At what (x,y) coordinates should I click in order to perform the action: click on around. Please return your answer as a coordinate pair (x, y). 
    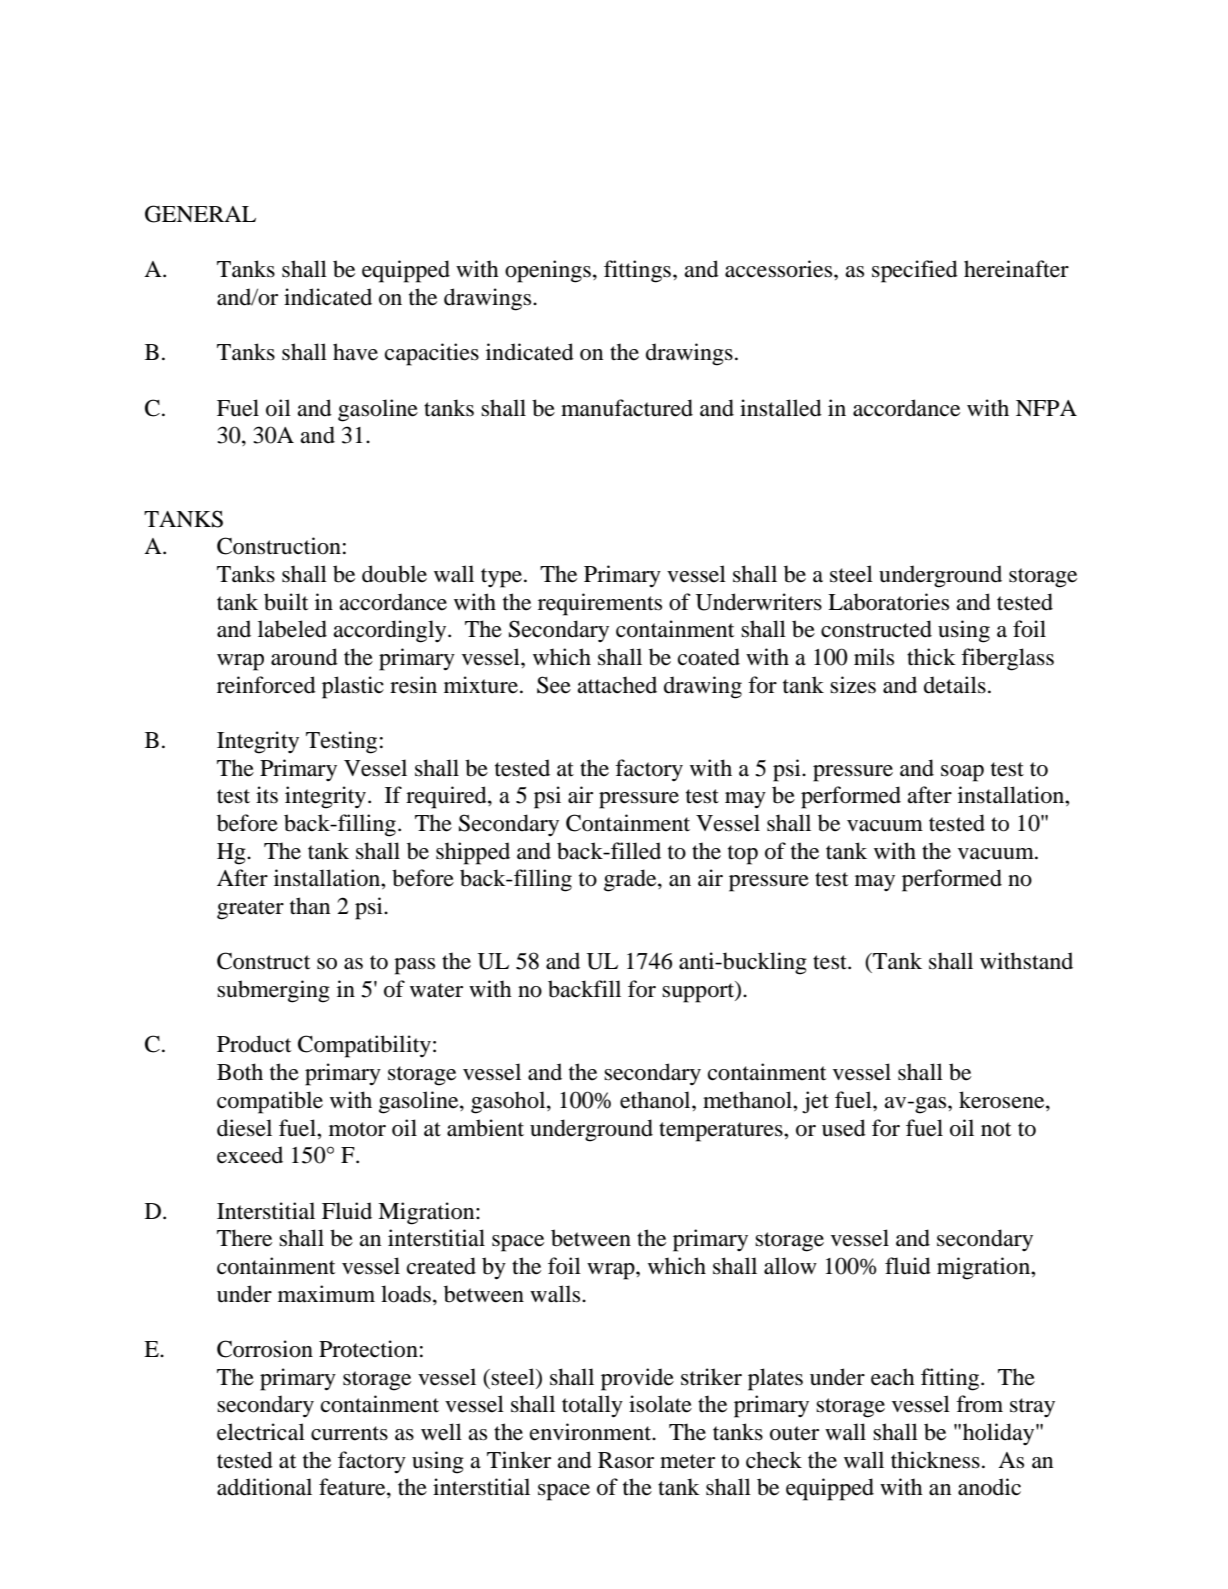
    Looking at the image, I should click on (304, 657).
